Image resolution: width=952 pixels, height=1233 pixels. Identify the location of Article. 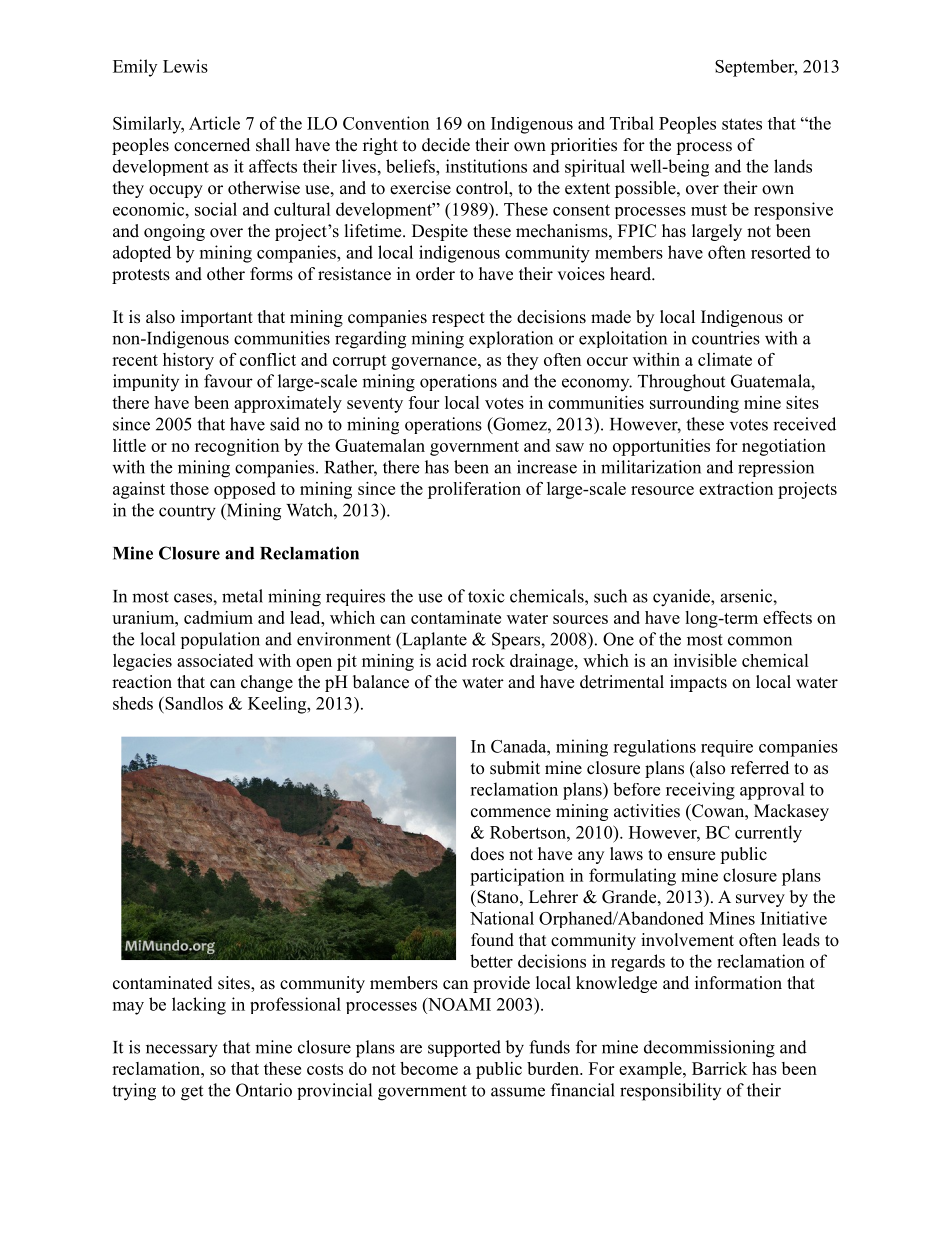
(214, 123).
